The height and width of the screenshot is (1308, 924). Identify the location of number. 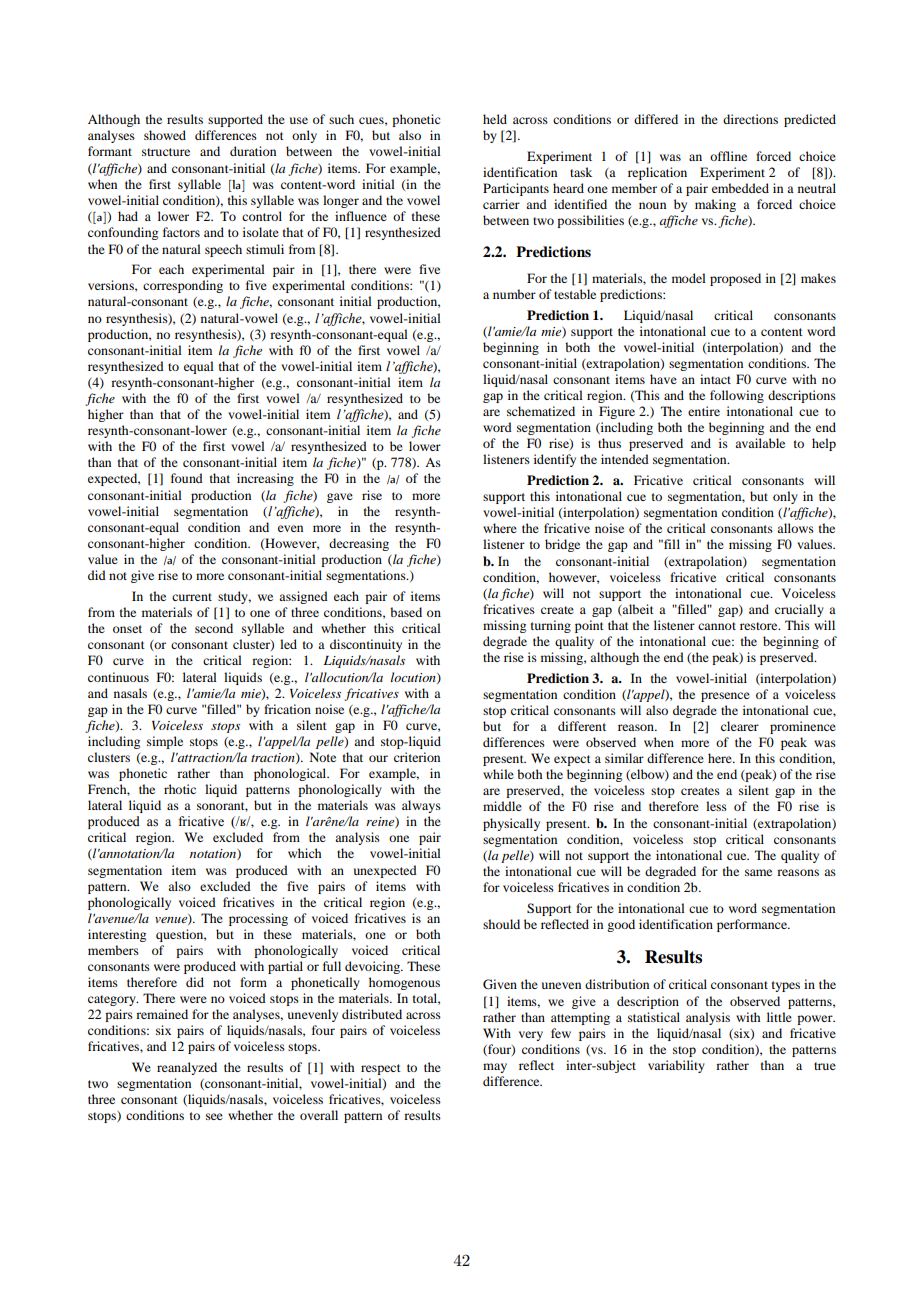
(514, 294).
